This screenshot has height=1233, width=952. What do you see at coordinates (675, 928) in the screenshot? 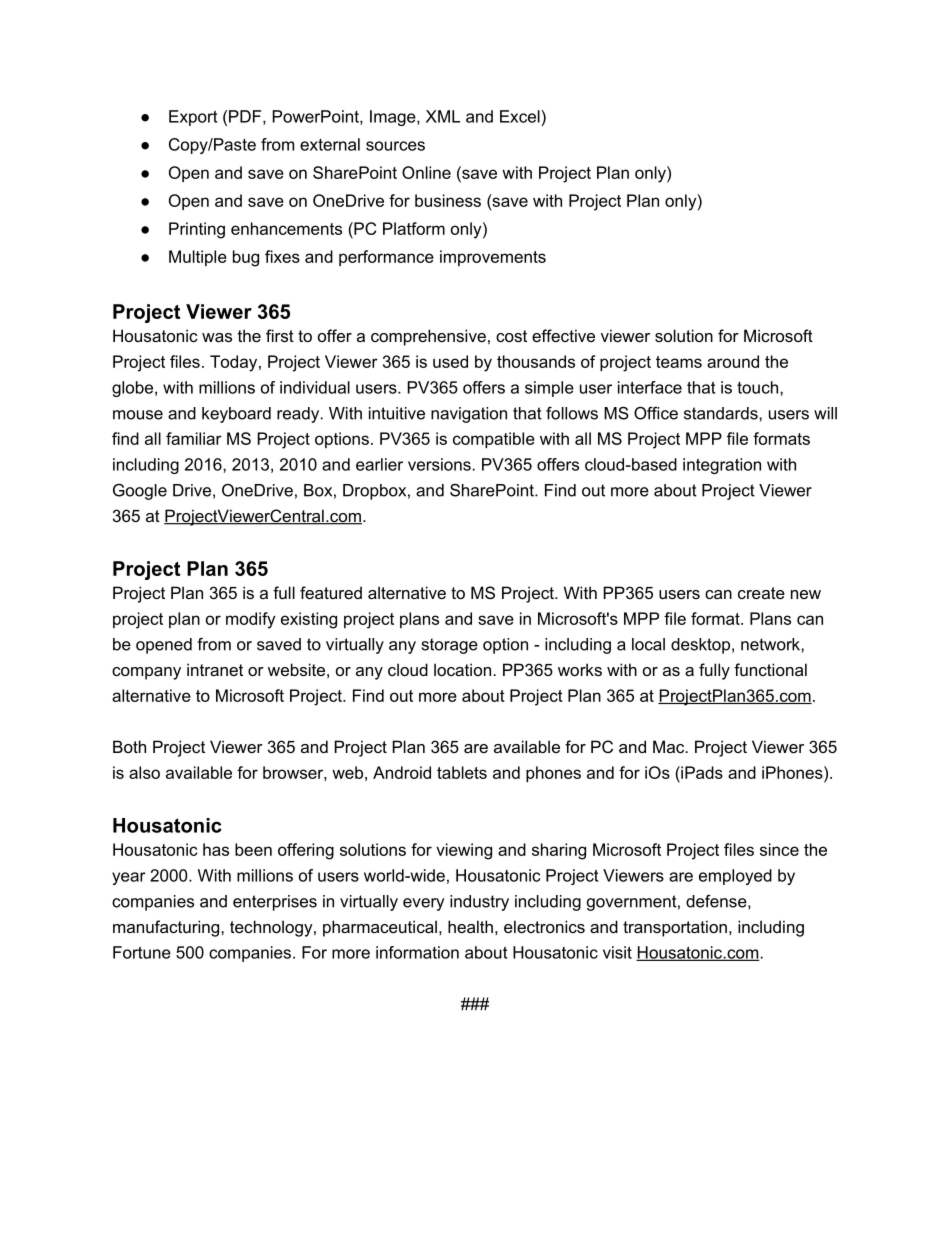
I see `transportation` at bounding box center [675, 928].
